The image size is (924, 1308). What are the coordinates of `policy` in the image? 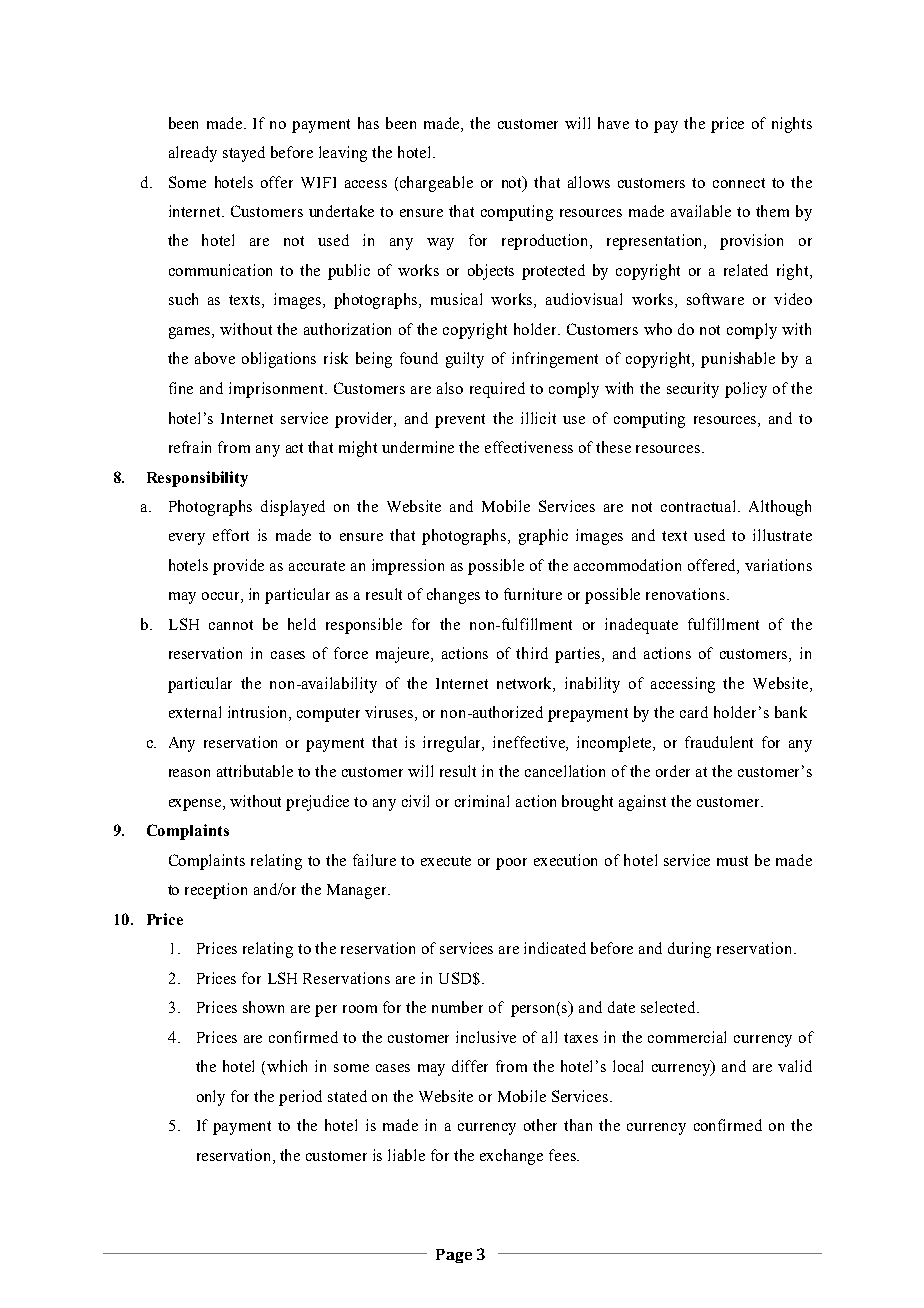 It's located at (746, 390).
